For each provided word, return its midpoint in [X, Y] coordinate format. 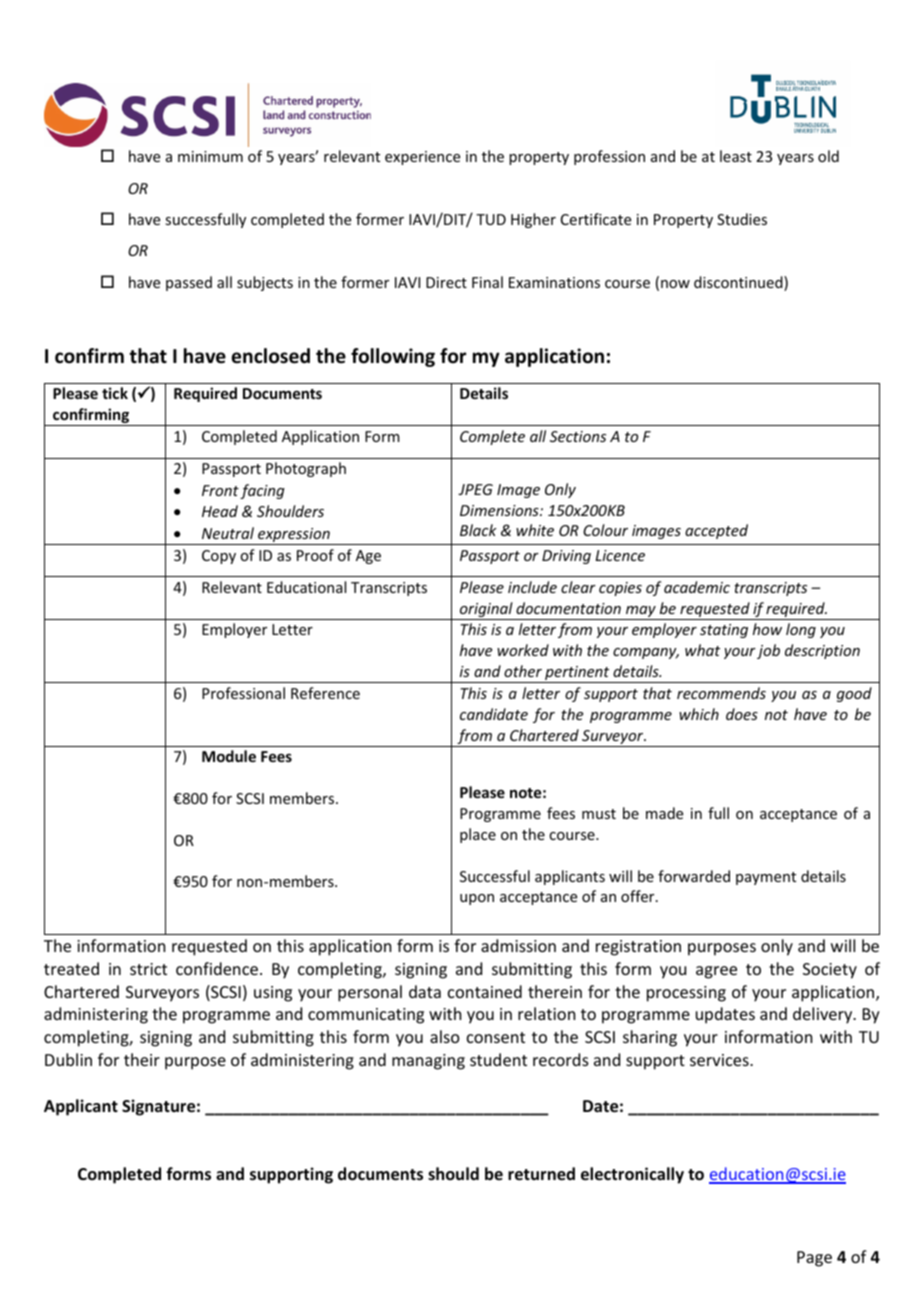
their [142, 1059]
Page [814, 1259]
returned [541, 1174]
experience [422, 158]
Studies [742, 219]
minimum [210, 156]
